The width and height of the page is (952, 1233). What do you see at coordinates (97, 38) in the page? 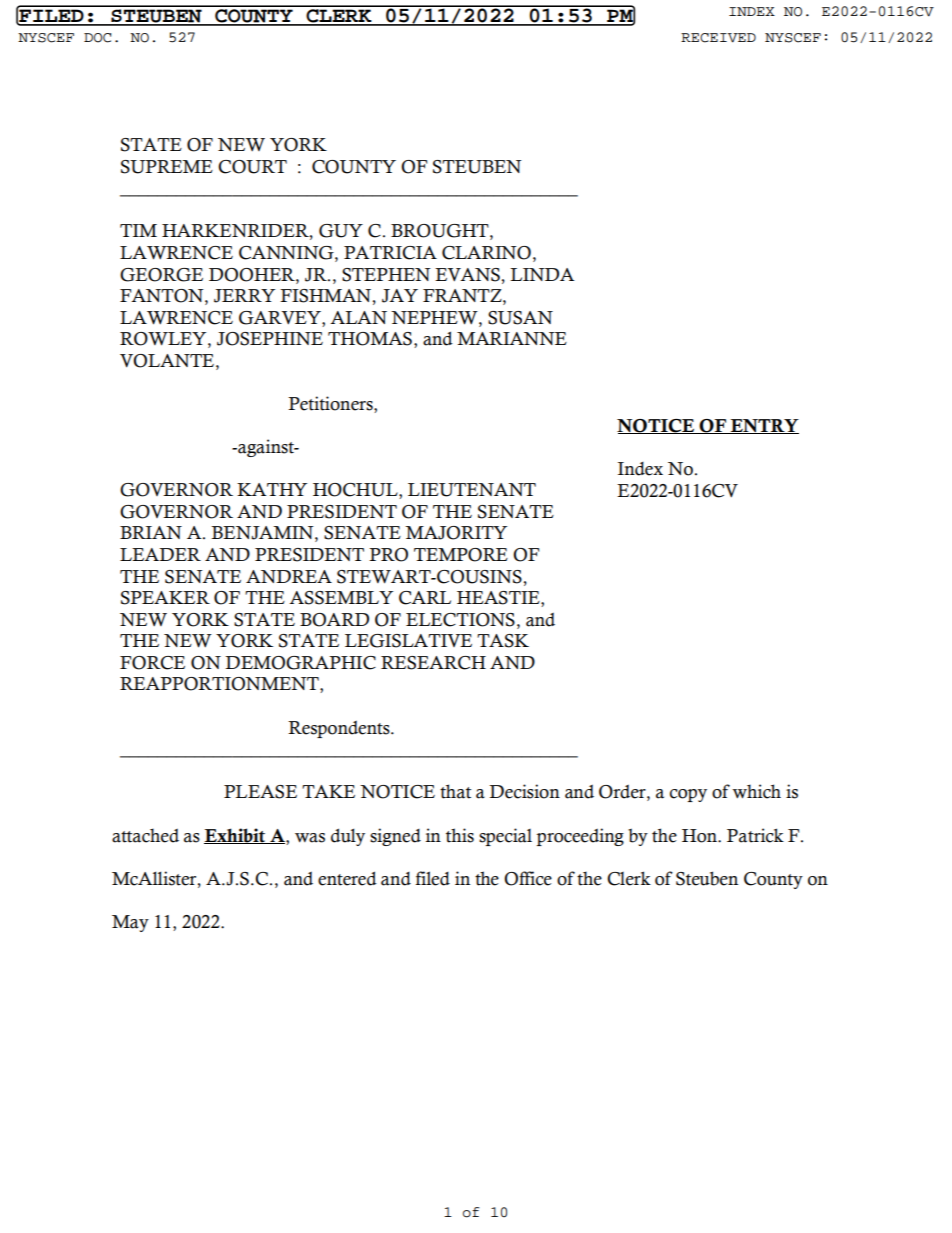
I see `DOC` at bounding box center [97, 38].
